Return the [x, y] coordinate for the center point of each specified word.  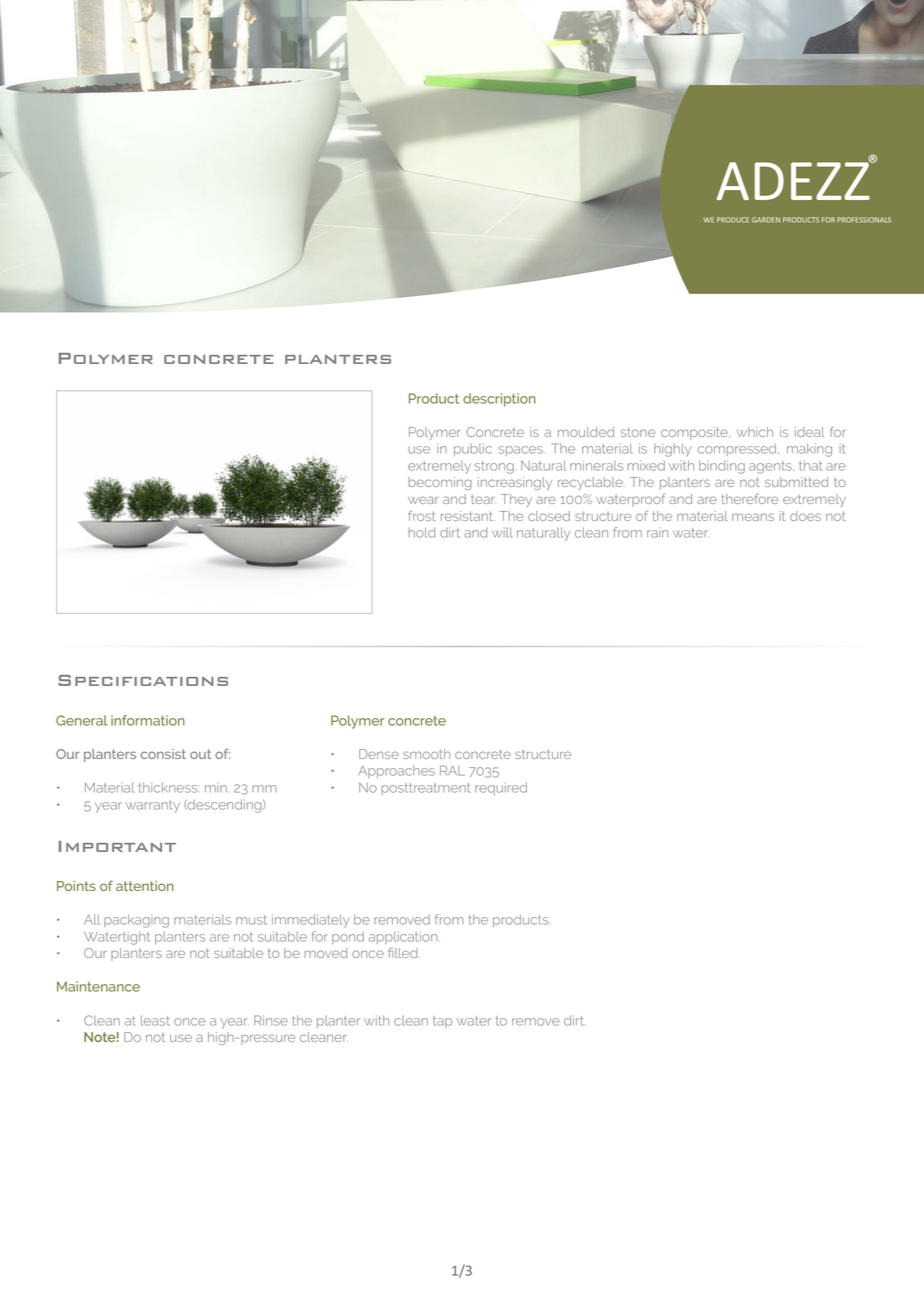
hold [422, 532]
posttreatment [426, 789]
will [502, 532]
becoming [440, 483]
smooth [426, 754]
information [148, 720]
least [155, 1020]
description [499, 400]
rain [657, 532]
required [501, 788]
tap [442, 1022]
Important [117, 846]
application [404, 937]
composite [695, 433]
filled [404, 952]
